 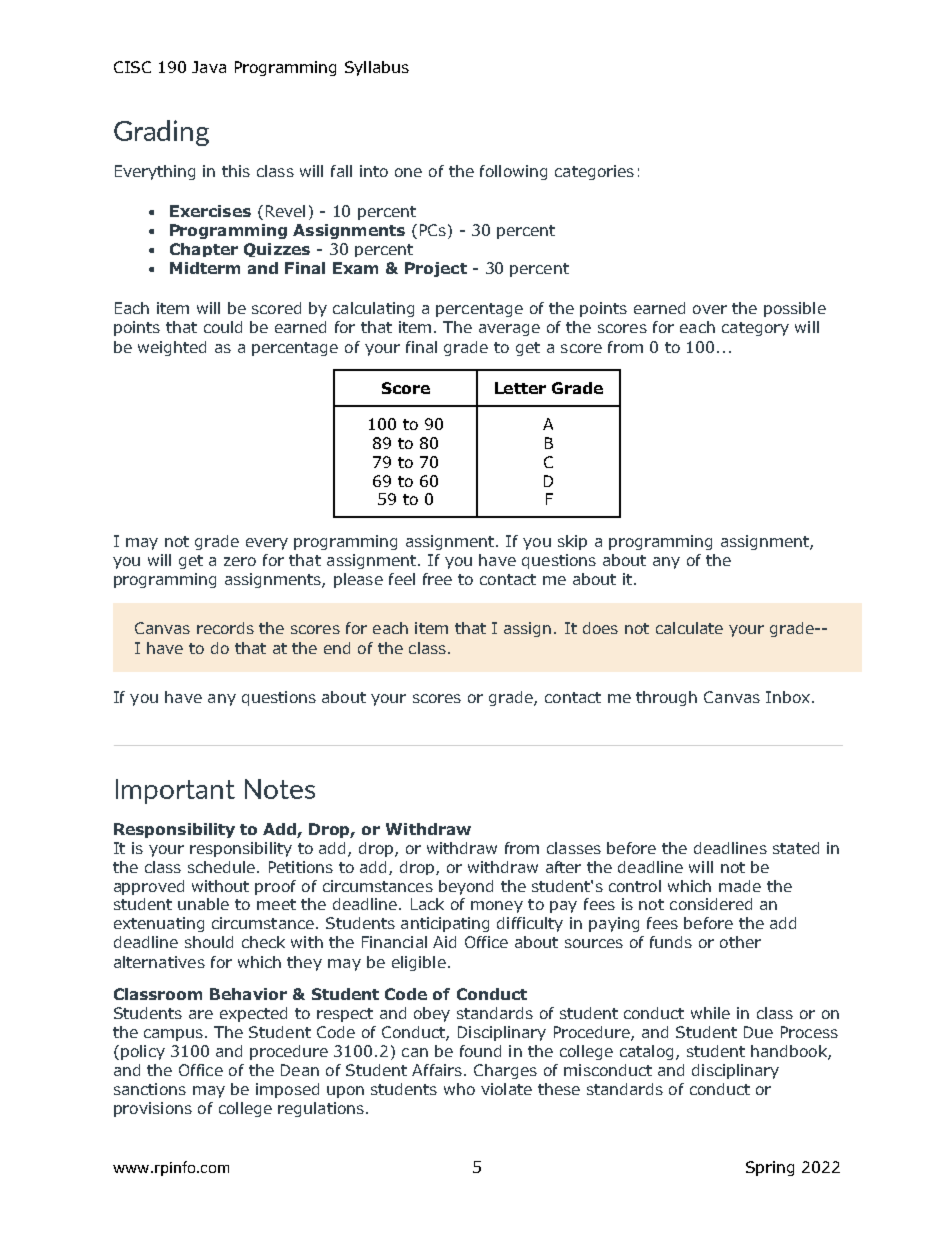 I want to click on weighted, so click(x=172, y=348).
